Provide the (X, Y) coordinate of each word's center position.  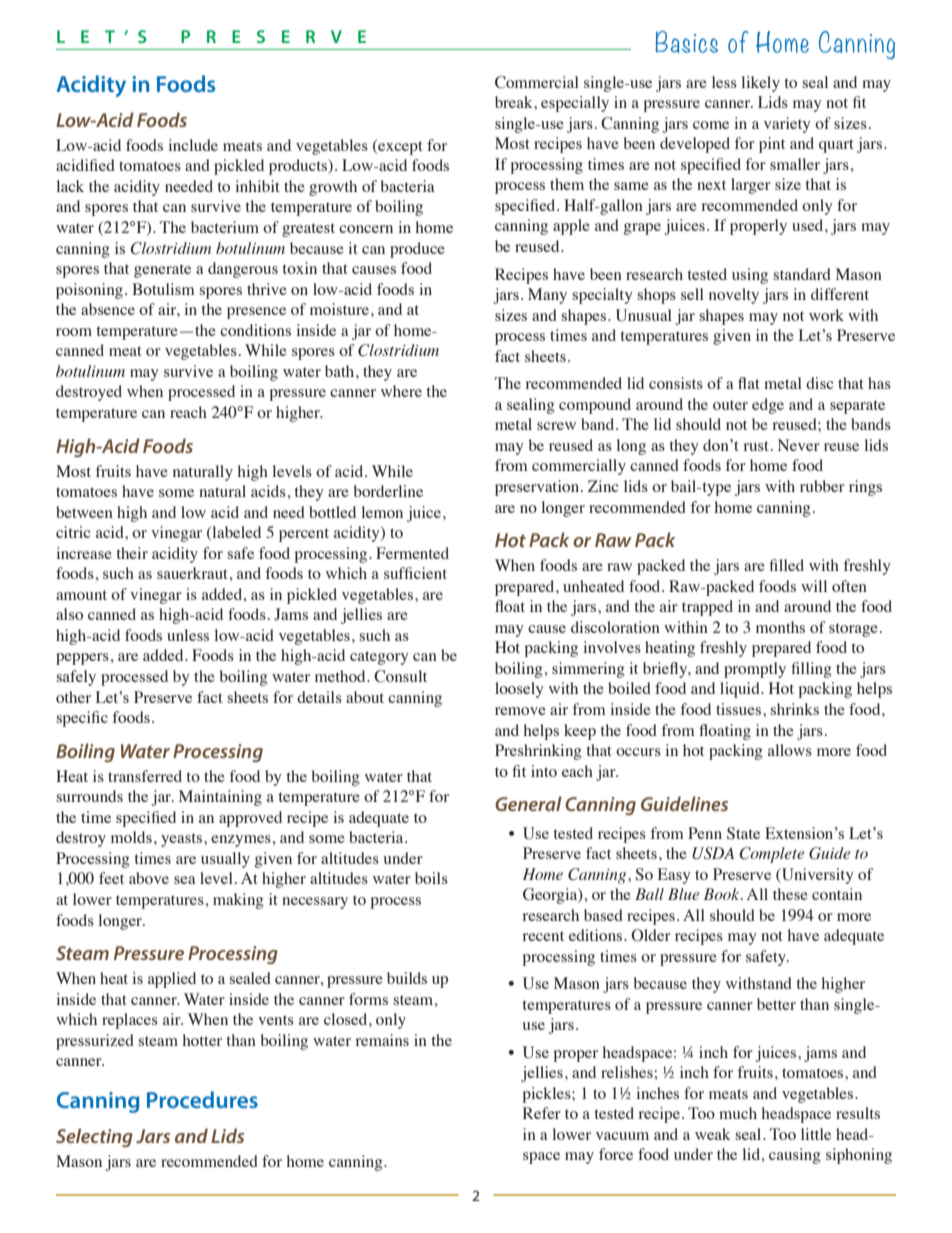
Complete (771, 855)
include (193, 145)
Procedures (202, 1099)
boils (431, 878)
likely (760, 84)
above (149, 878)
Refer (542, 1113)
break (515, 102)
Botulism (163, 289)
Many (547, 296)
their (132, 553)
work (826, 315)
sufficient (415, 573)
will (814, 586)
